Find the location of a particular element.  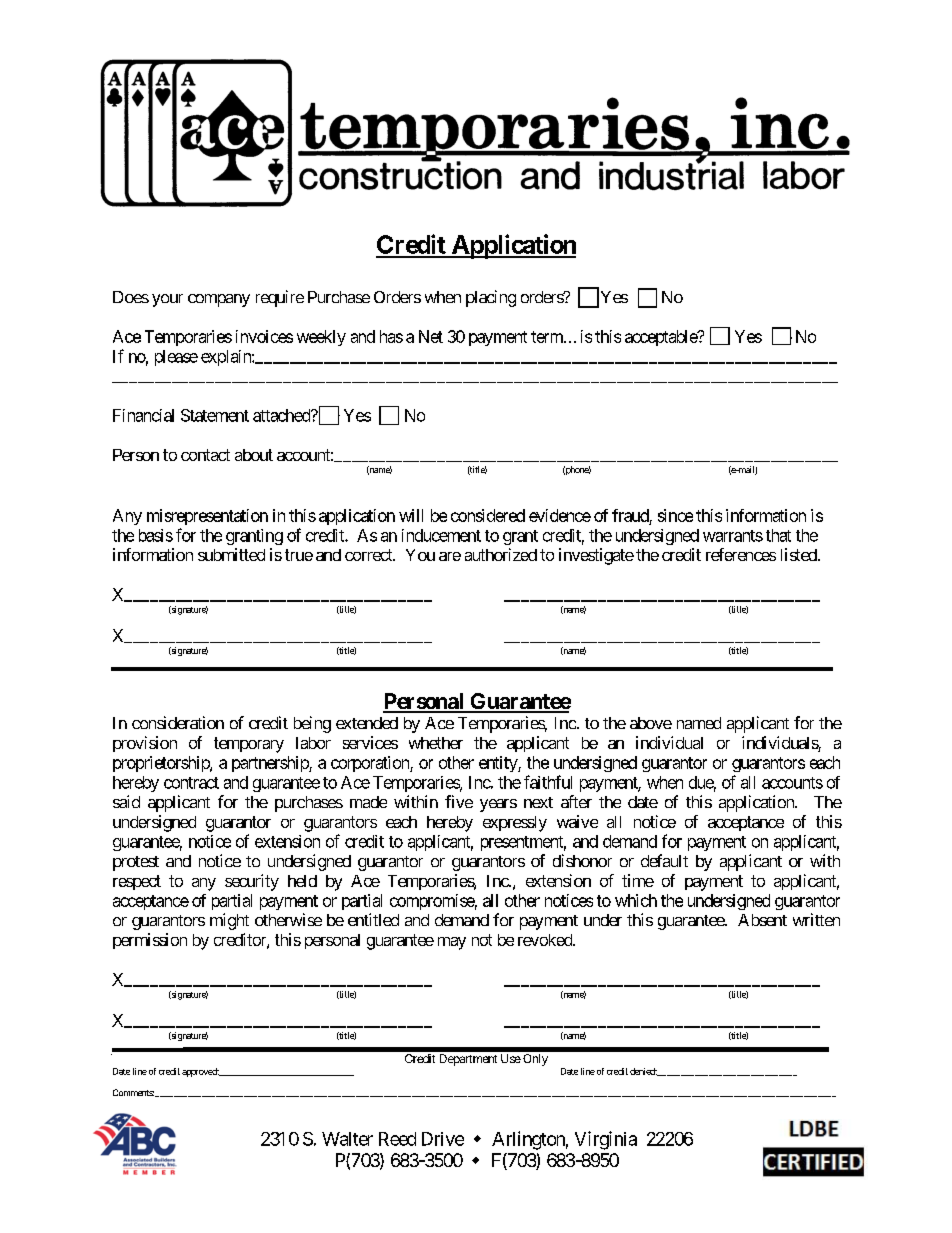

may is located at coordinates (452, 943).
